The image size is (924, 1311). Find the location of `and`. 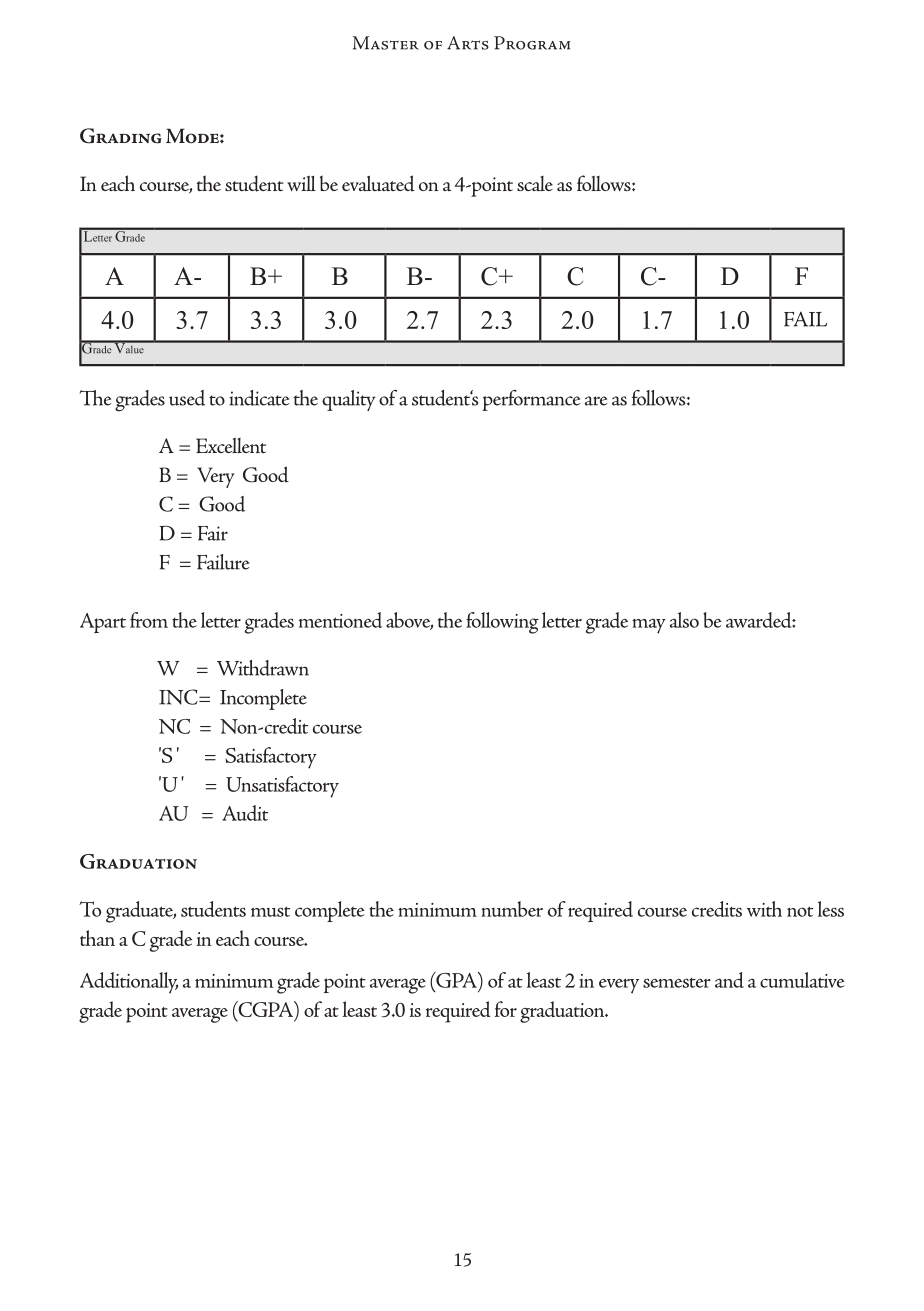

and is located at coordinates (729, 980).
